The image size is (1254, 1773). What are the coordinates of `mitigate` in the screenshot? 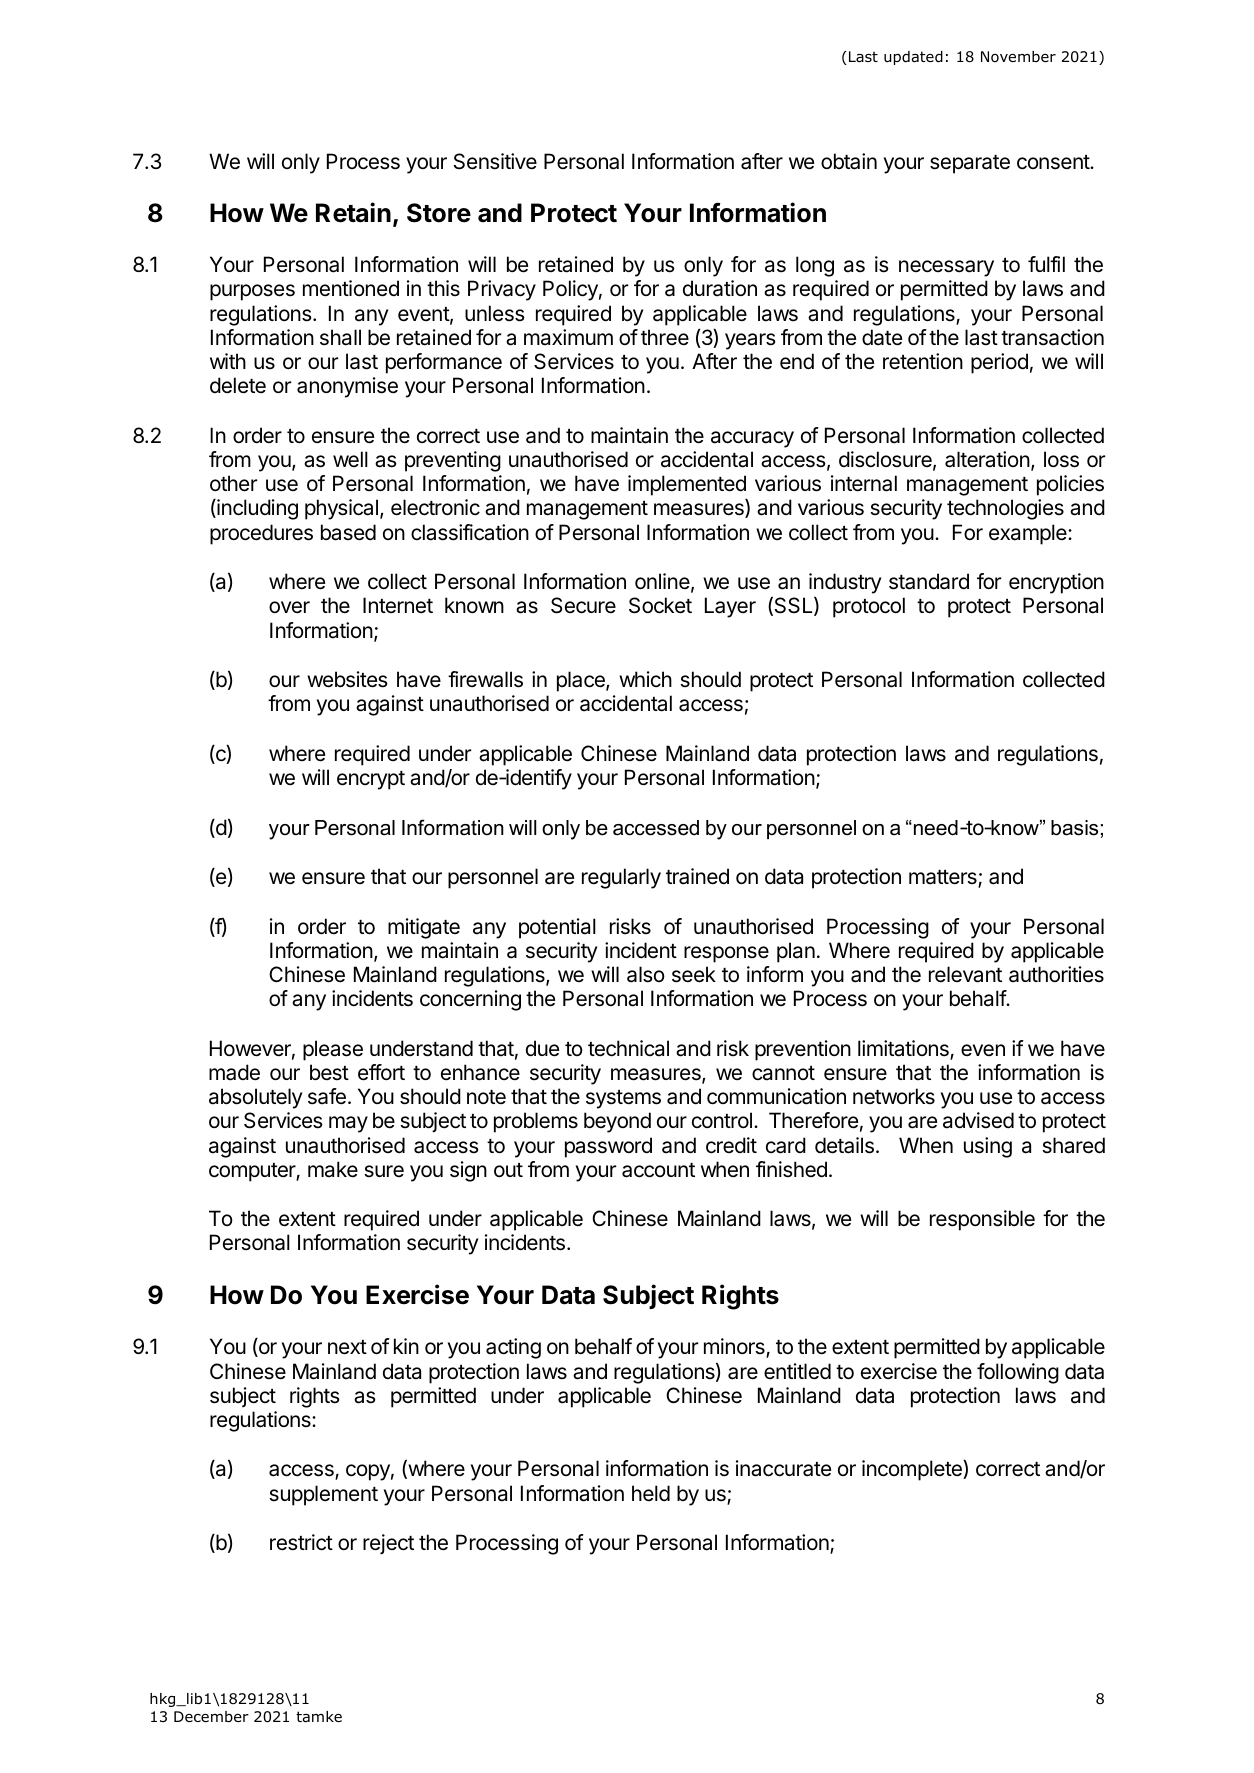 It's located at (424, 928).
